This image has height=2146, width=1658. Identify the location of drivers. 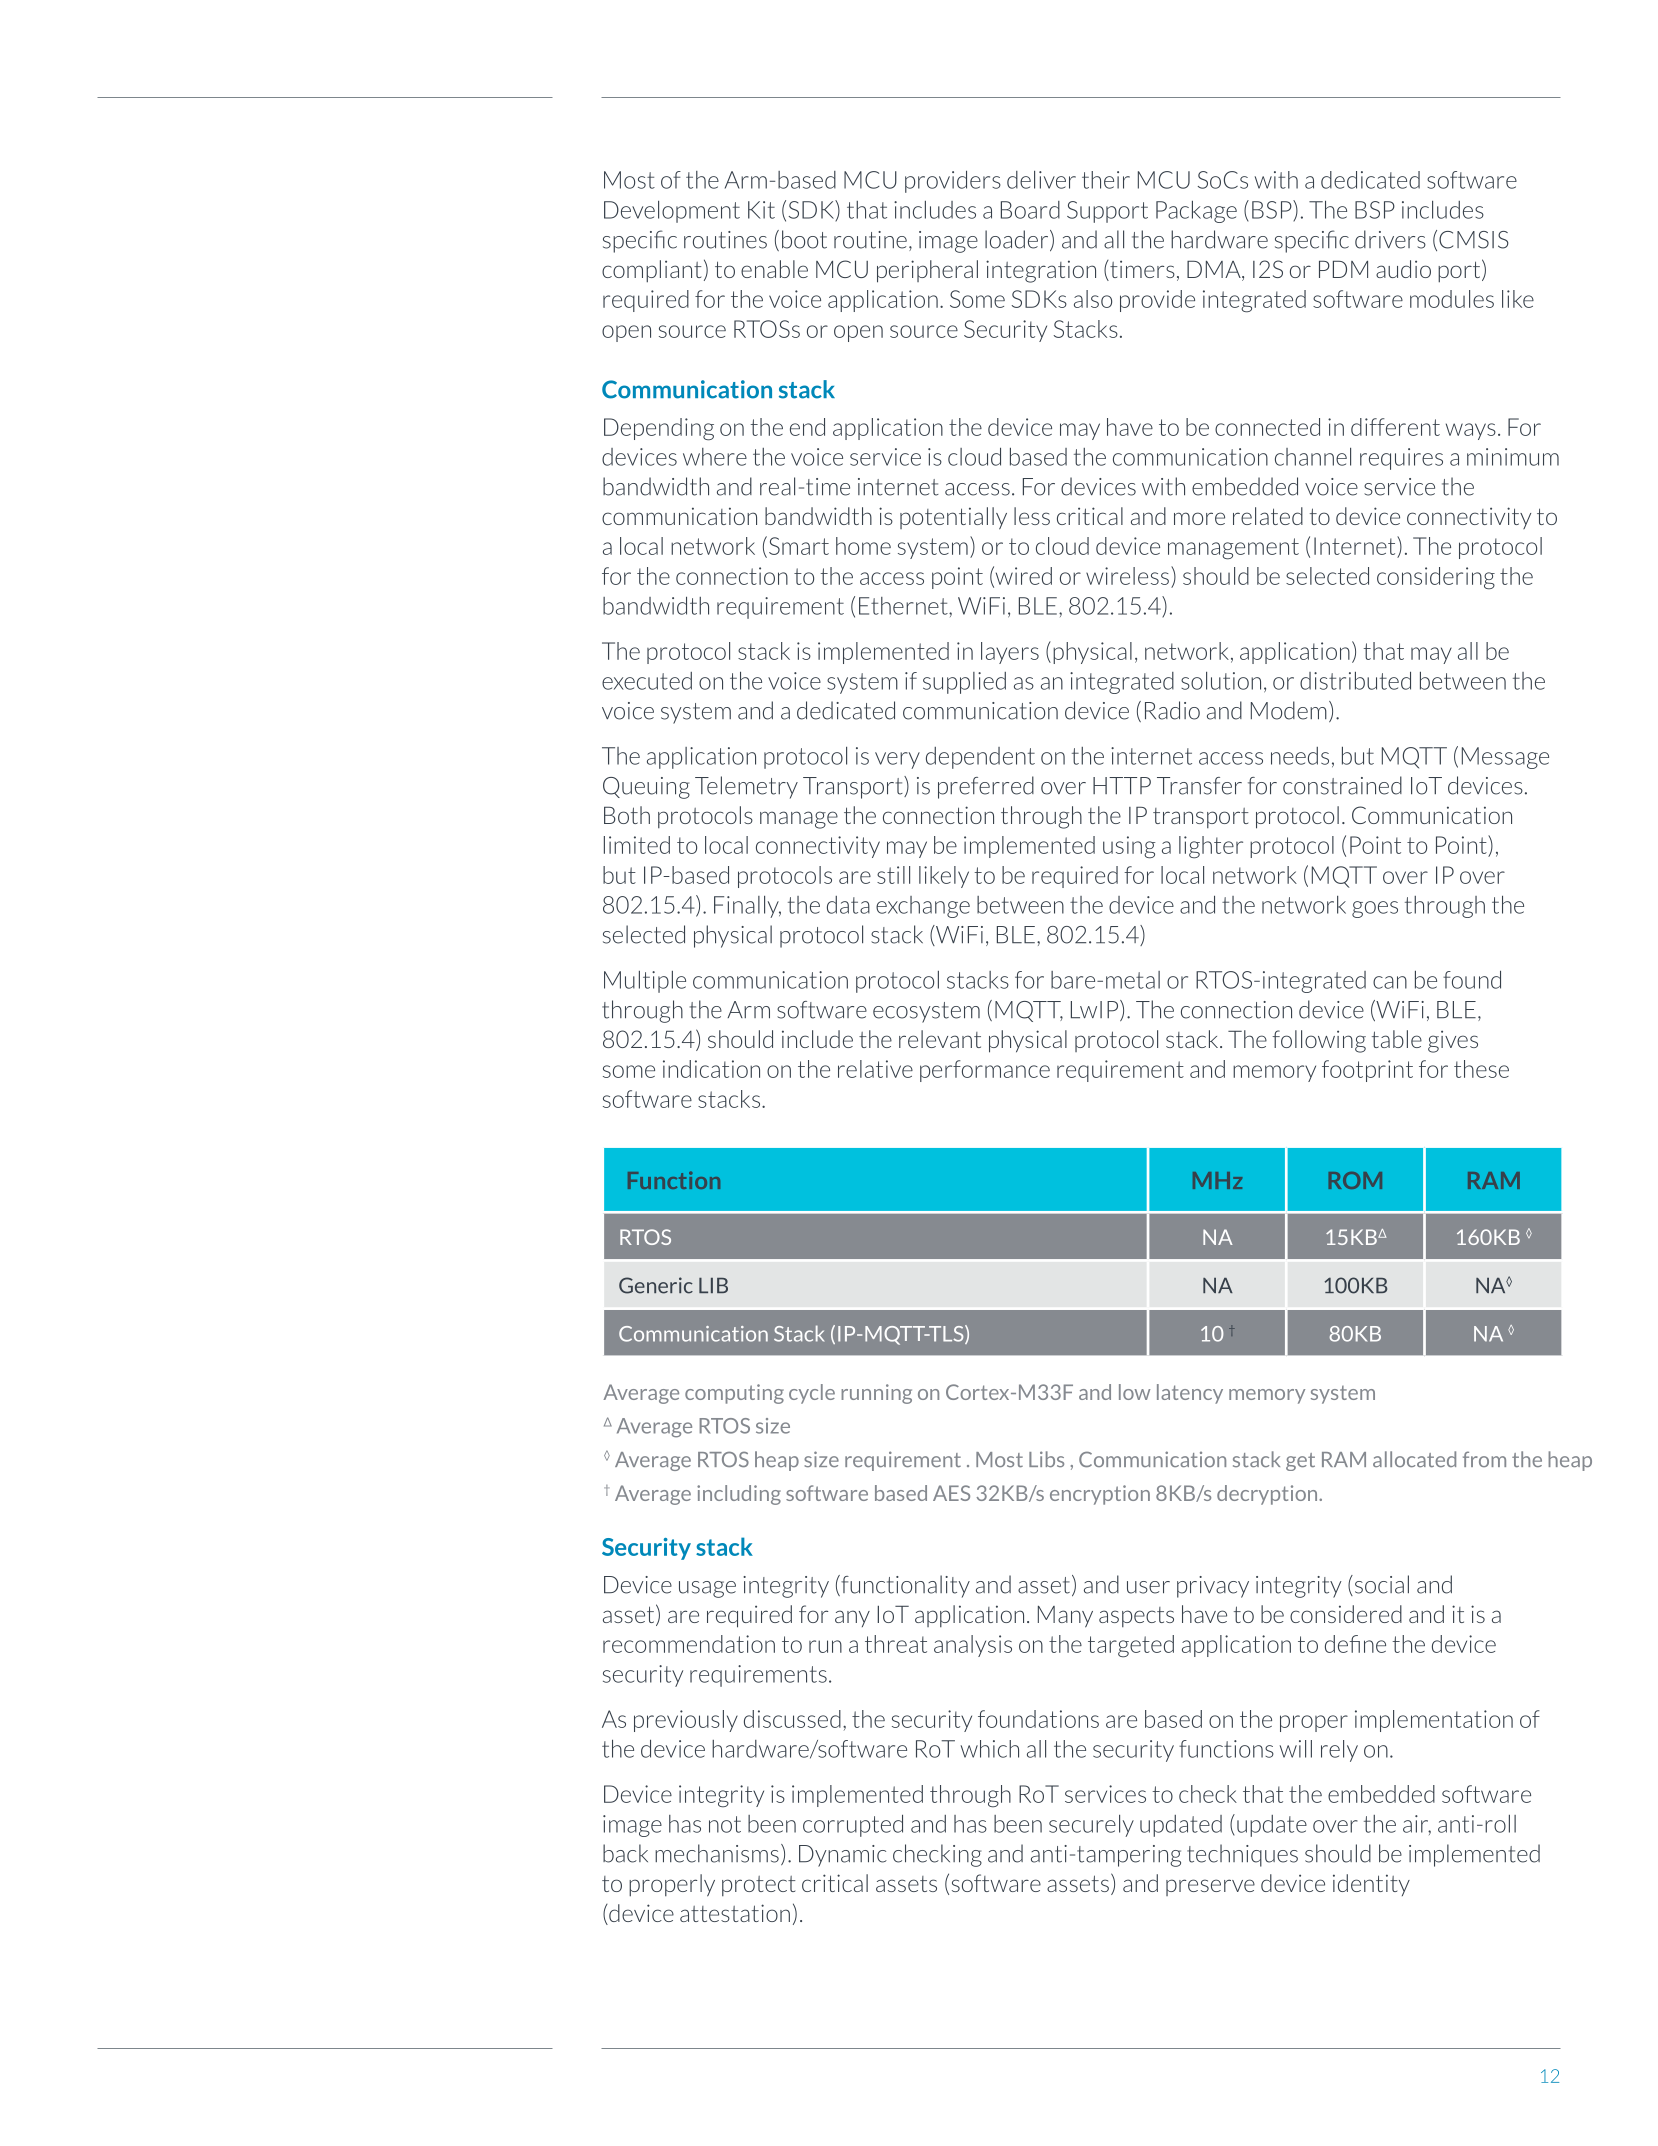
(1390, 239).
